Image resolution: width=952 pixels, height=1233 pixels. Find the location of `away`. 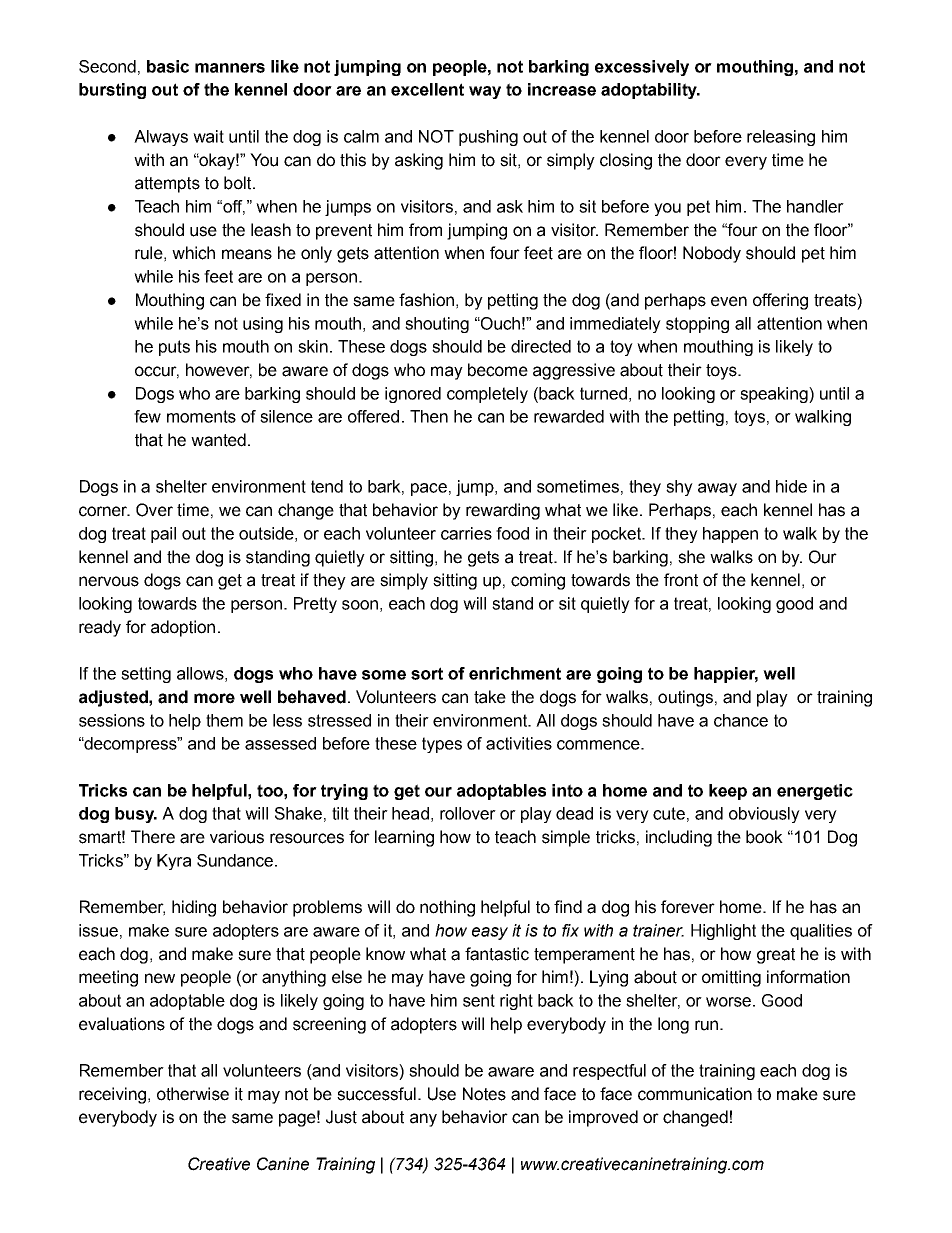

away is located at coordinates (717, 489).
